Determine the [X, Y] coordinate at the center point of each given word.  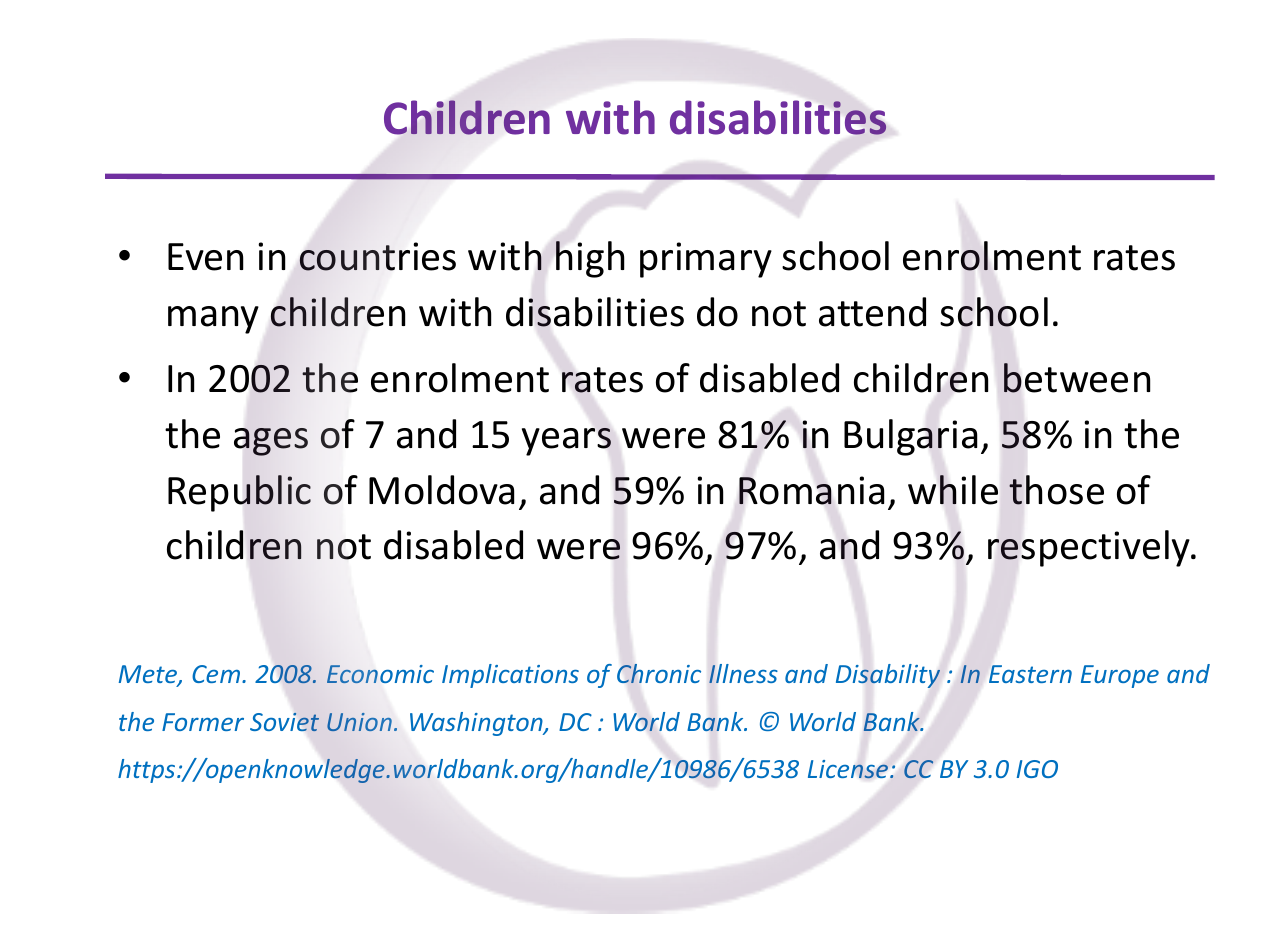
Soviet [284, 722]
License [849, 769]
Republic [239, 493]
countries [378, 256]
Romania [811, 490]
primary [706, 260]
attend [872, 312]
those [1056, 490]
